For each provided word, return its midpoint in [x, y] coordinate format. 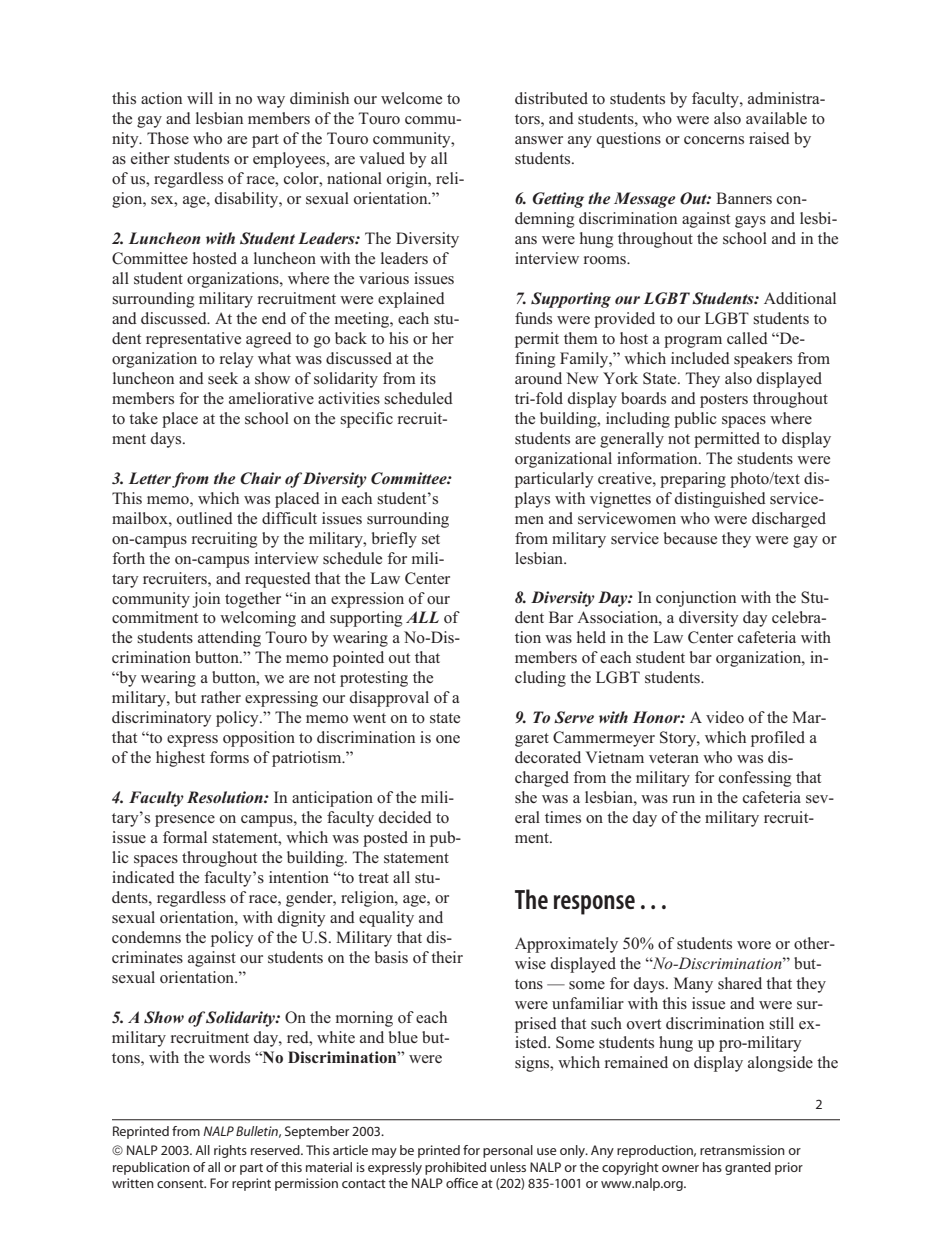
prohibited [455, 1168]
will [200, 98]
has [712, 1167]
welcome [411, 98]
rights [230, 1151]
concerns [714, 140]
